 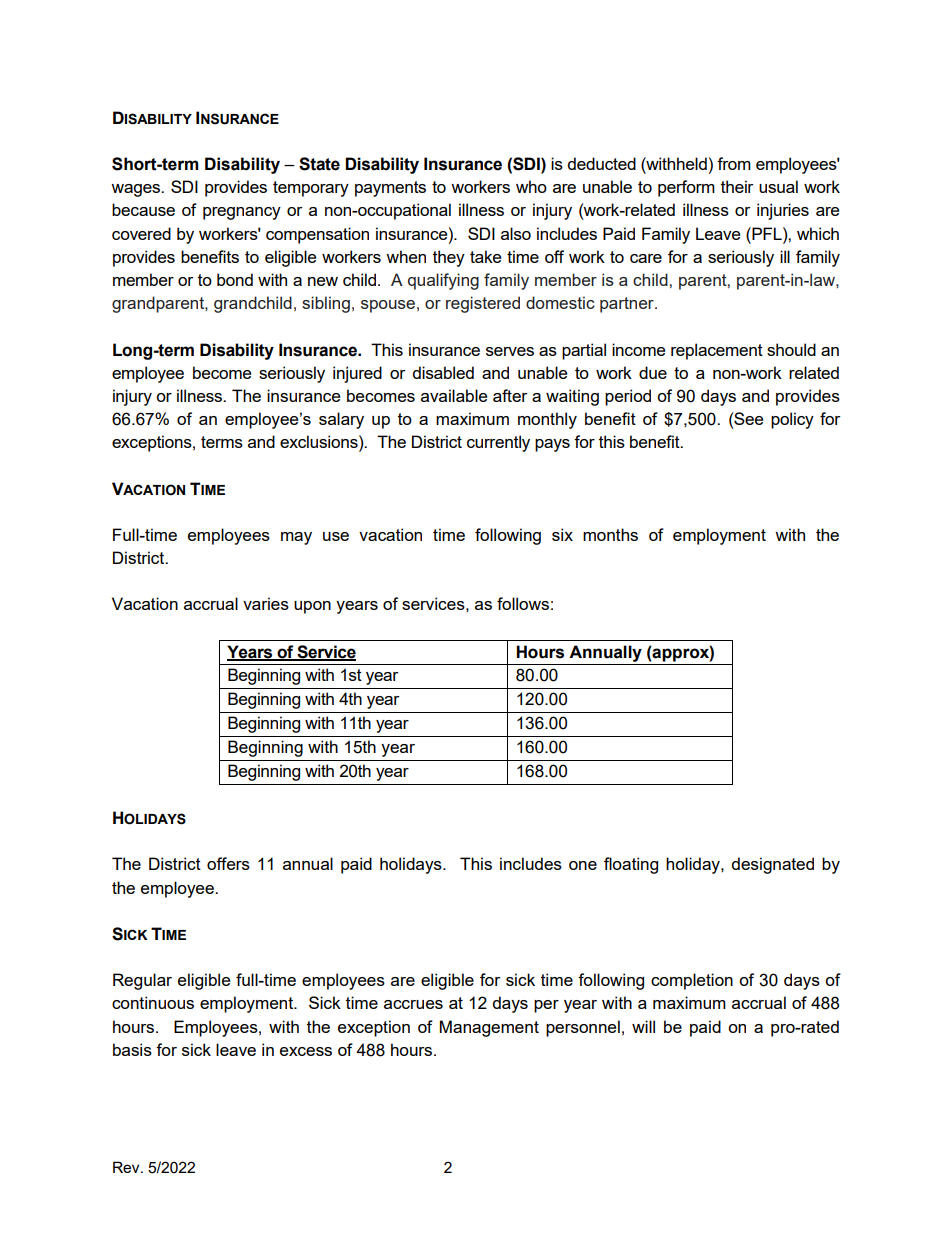 I want to click on completion, so click(x=692, y=981).
